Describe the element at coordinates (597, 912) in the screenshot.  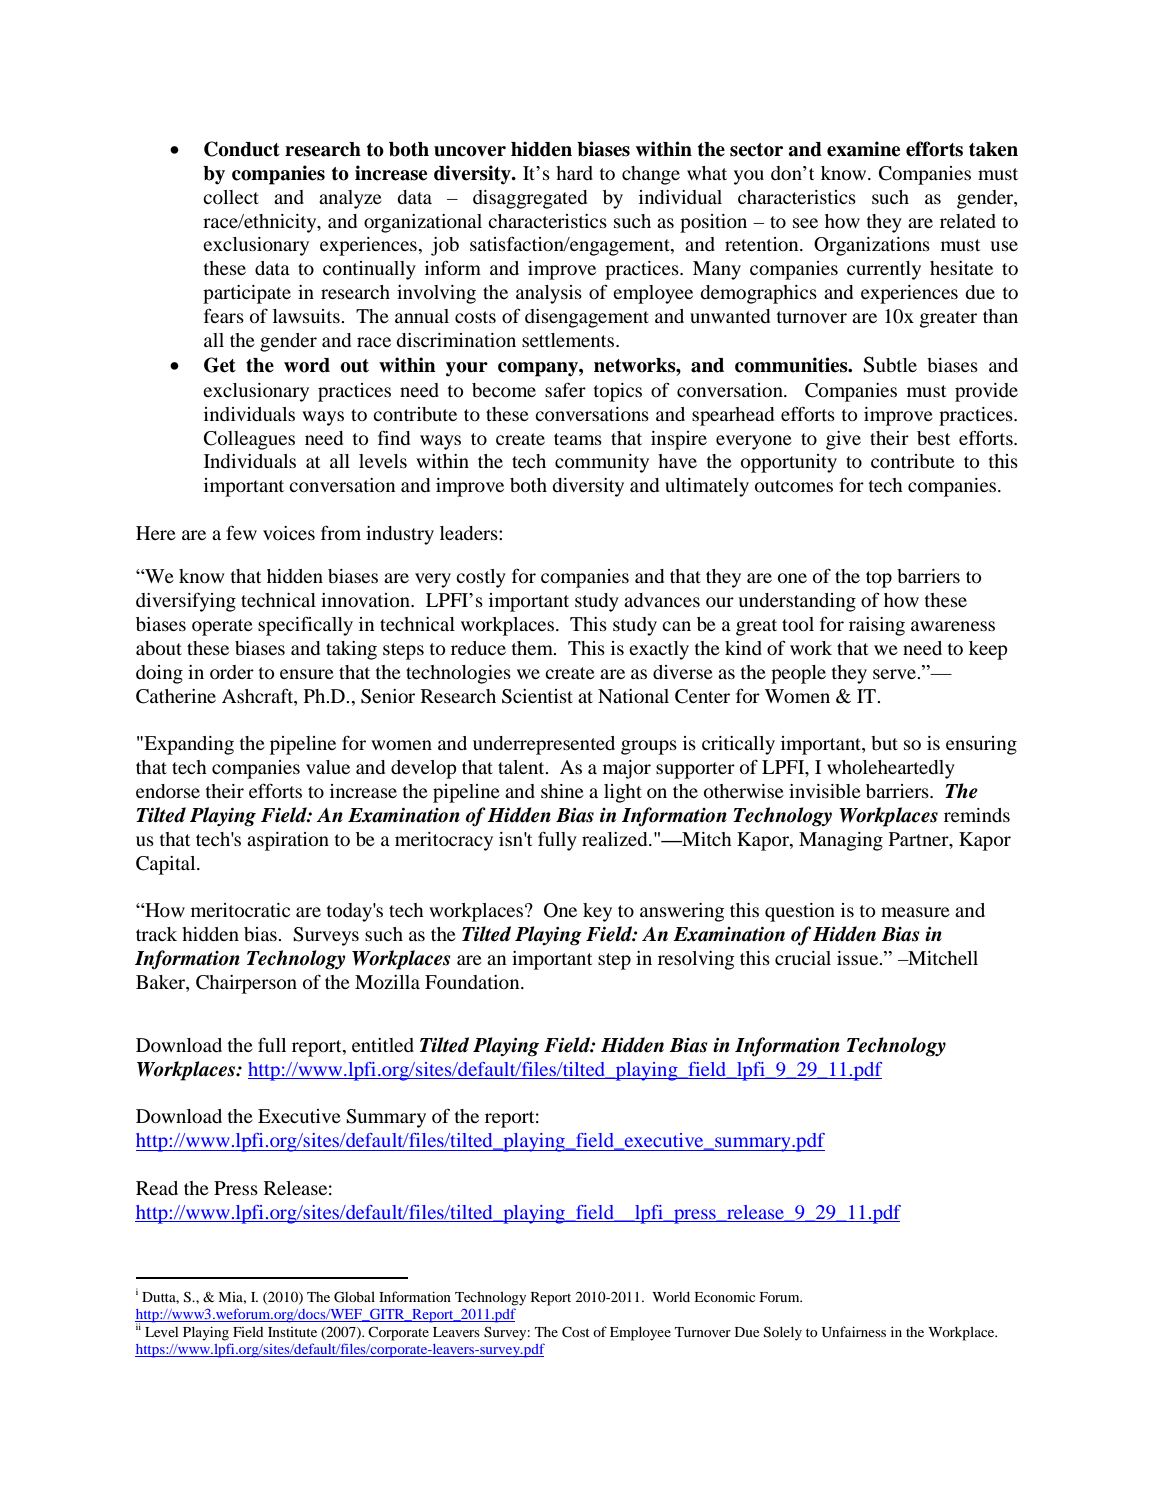
I see `key` at that location.
